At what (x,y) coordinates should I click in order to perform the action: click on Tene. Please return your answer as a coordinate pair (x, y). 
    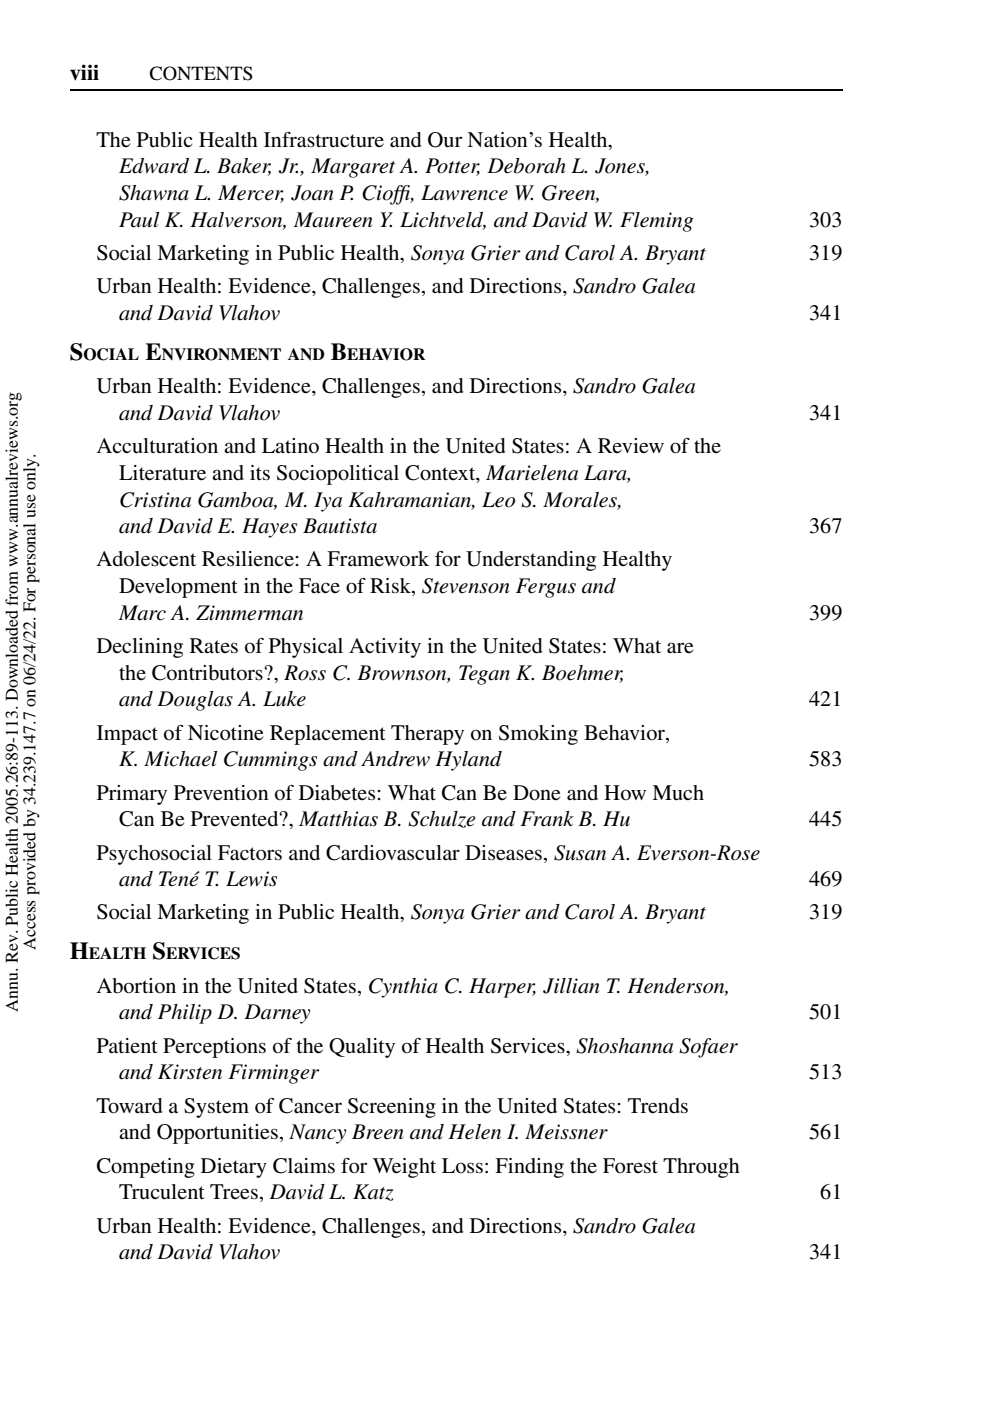
    Looking at the image, I should click on (179, 879).
